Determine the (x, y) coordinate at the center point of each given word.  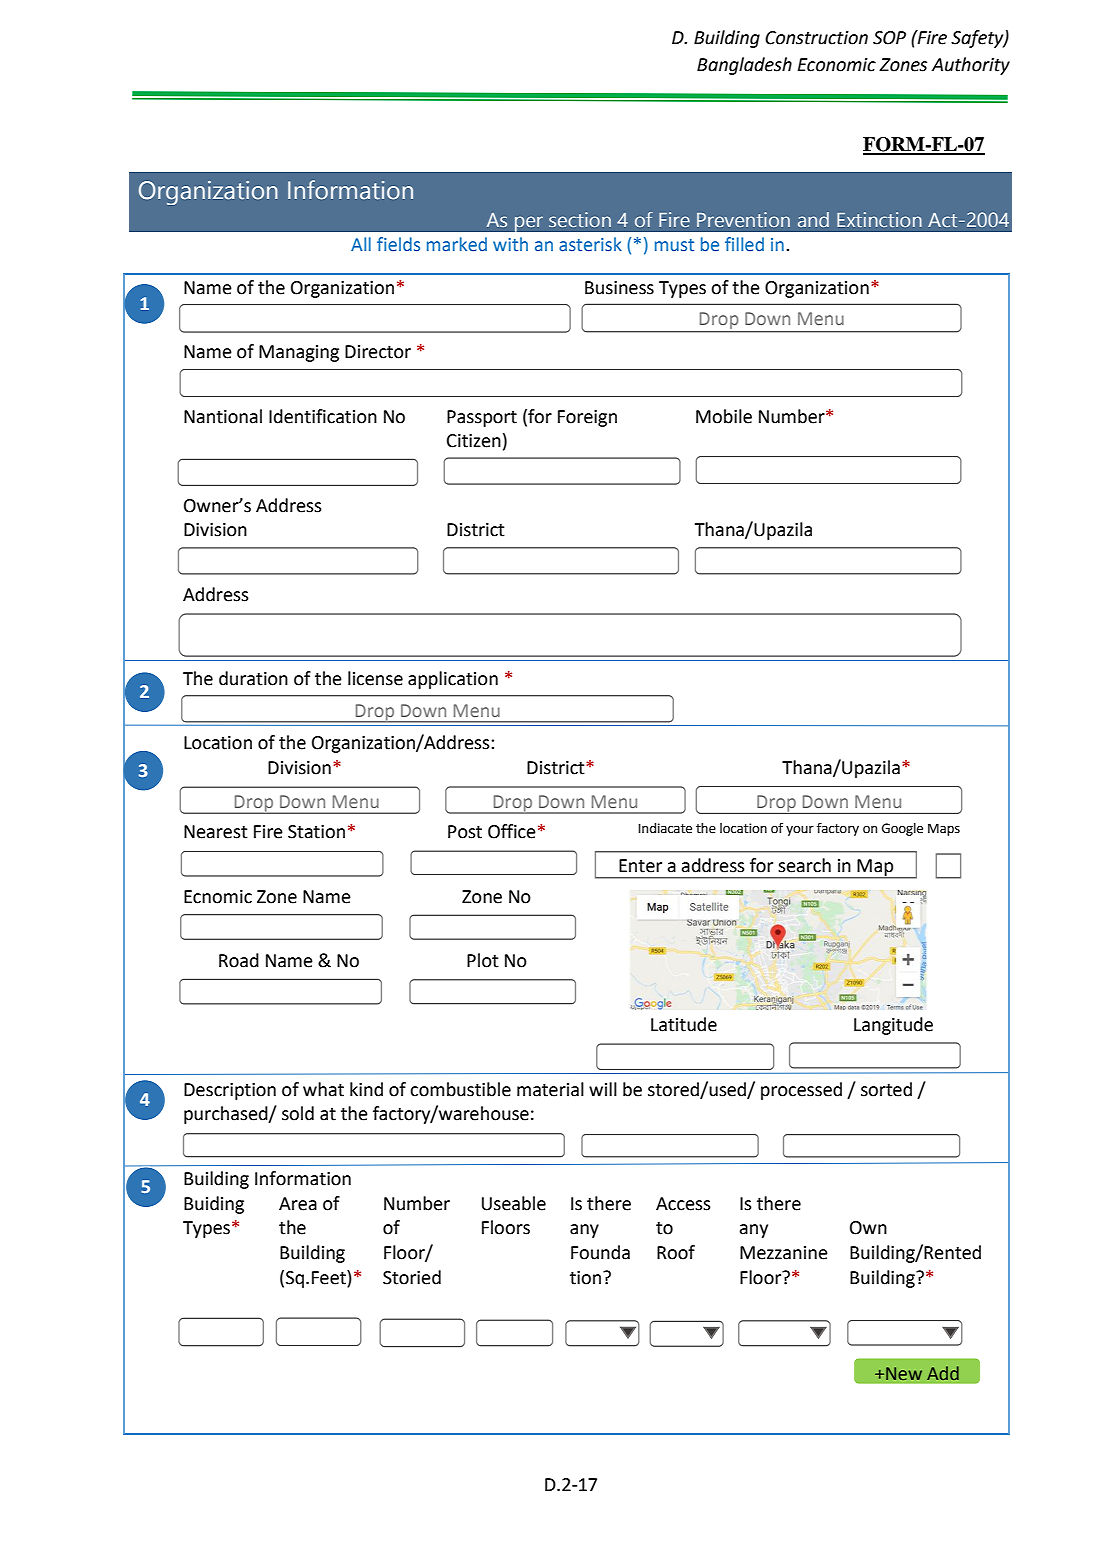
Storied (412, 1277)
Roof (676, 1252)
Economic (837, 65)
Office (512, 831)
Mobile (724, 416)
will (603, 1089)
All (361, 244)
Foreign (587, 418)
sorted (886, 1089)
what (323, 1089)
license (375, 678)
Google (902, 829)
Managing (299, 353)
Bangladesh (744, 66)
